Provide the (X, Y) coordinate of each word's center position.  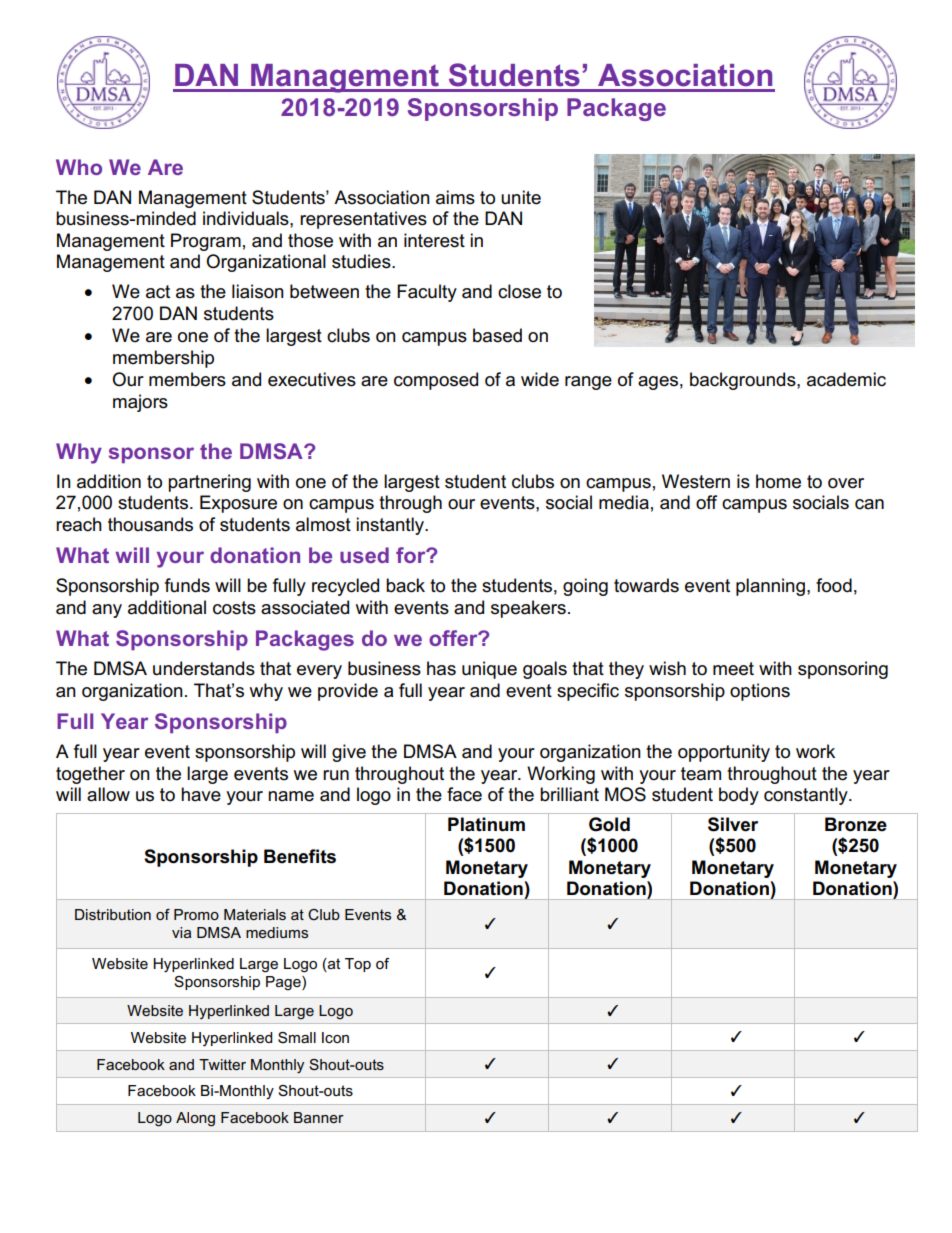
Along (195, 1119)
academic (846, 379)
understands (204, 668)
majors (140, 403)
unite (521, 197)
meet (733, 669)
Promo (196, 914)
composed (436, 381)
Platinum (486, 824)
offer (454, 638)
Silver (733, 824)
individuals (247, 218)
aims (455, 197)
